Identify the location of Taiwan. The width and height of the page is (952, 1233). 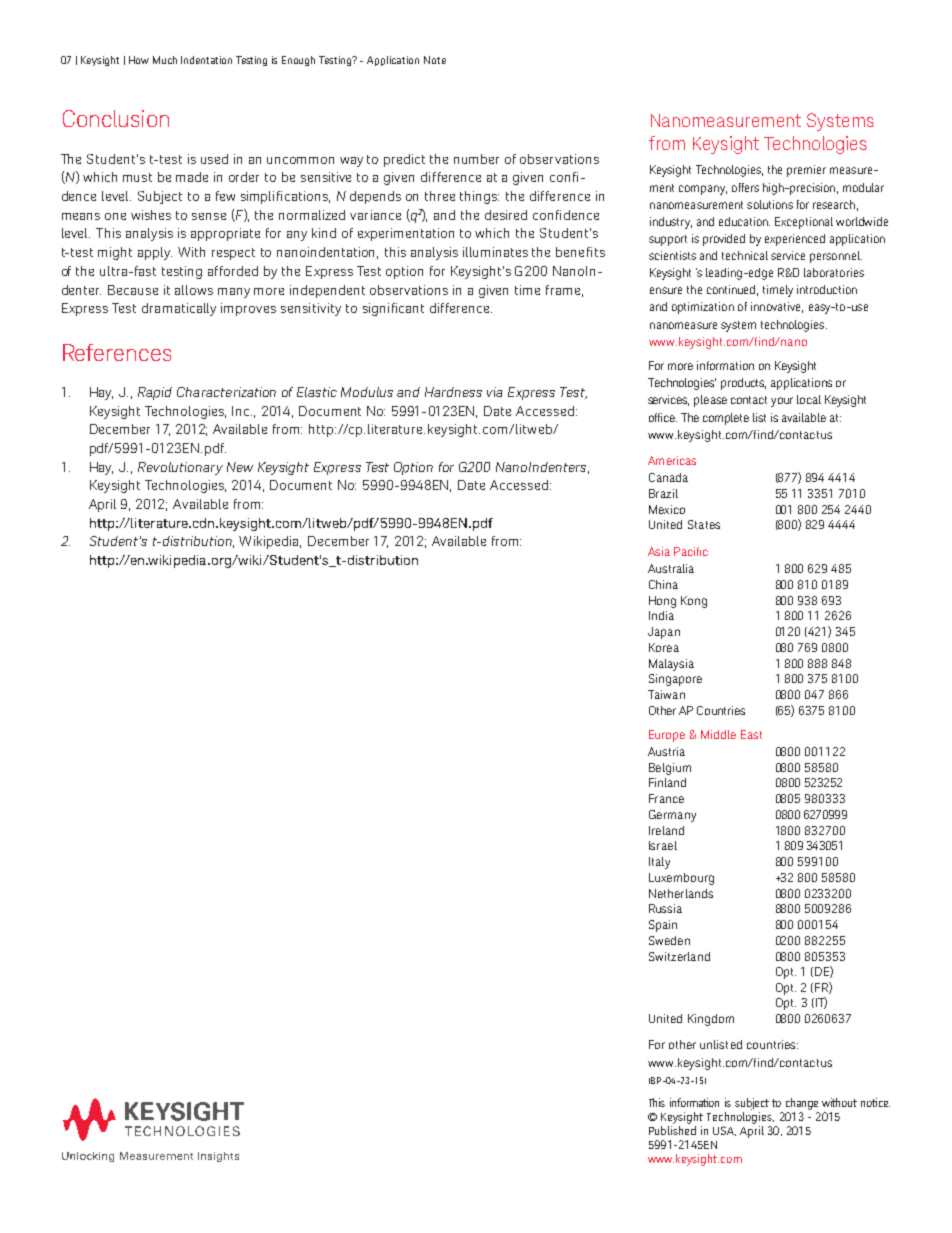
(666, 694).
